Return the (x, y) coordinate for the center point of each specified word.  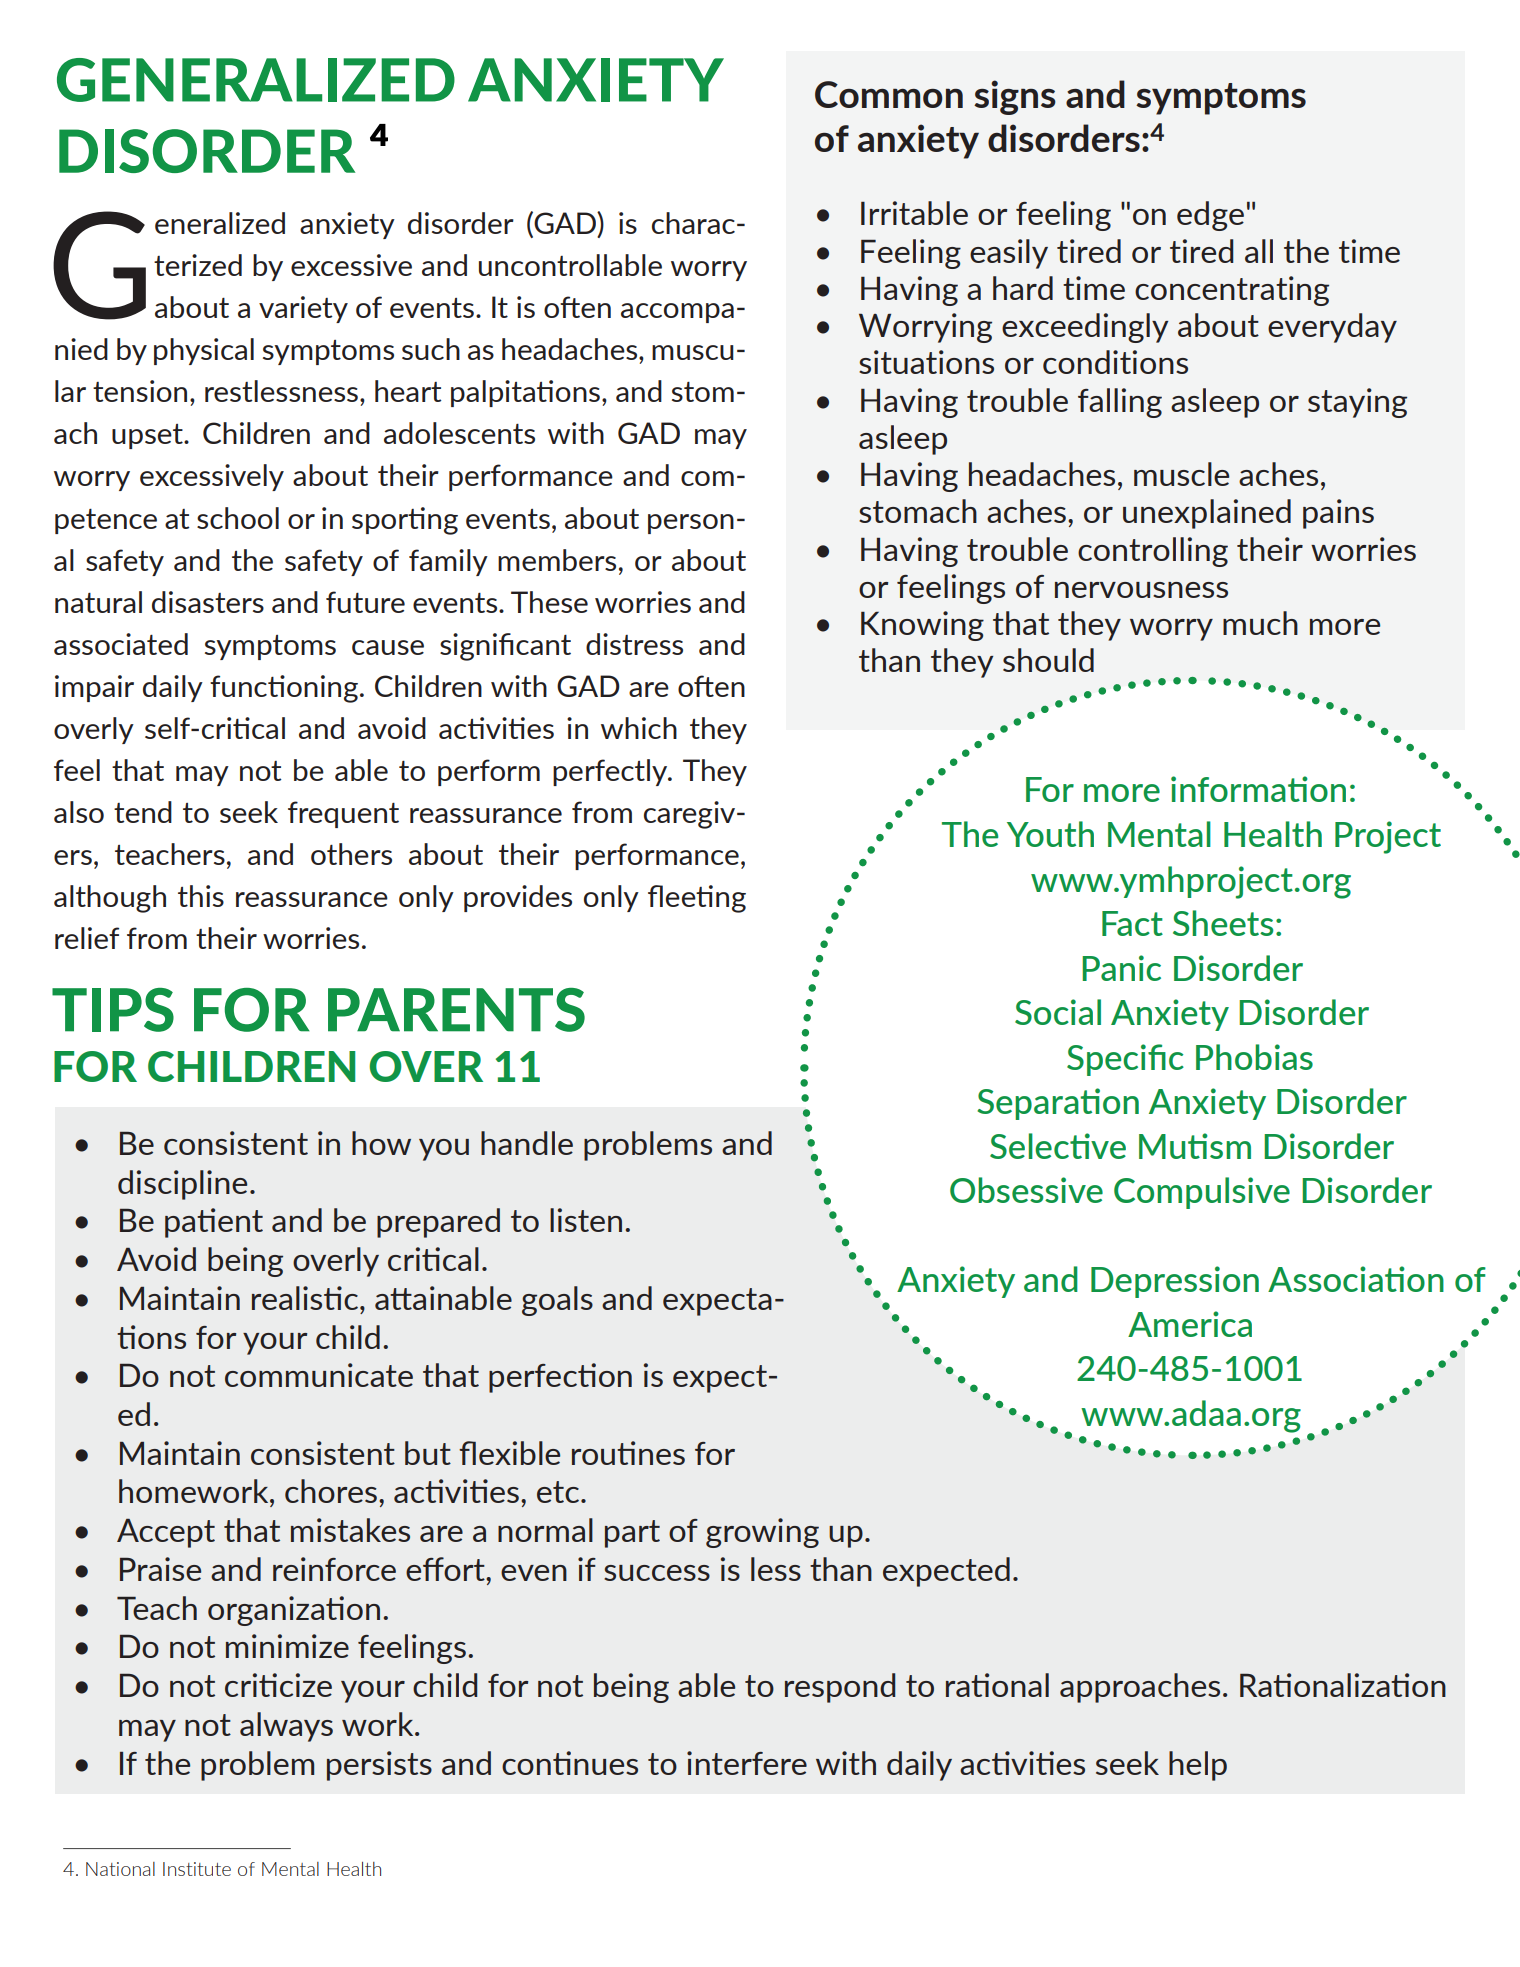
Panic (1121, 968)
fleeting (697, 899)
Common (889, 94)
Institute (197, 1869)
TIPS (113, 1010)
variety (303, 309)
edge (1210, 216)
